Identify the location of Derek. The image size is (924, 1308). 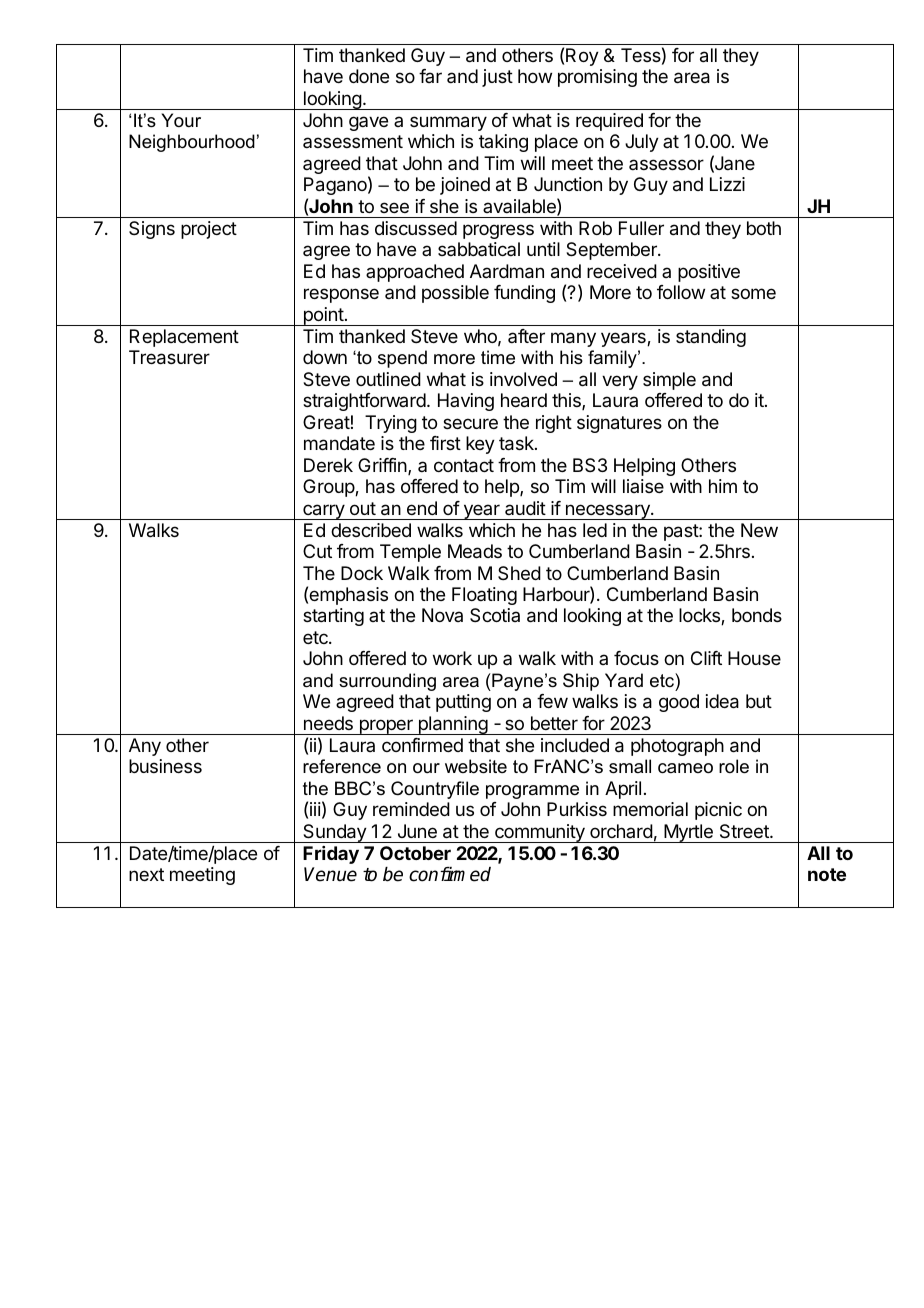
(328, 465).
